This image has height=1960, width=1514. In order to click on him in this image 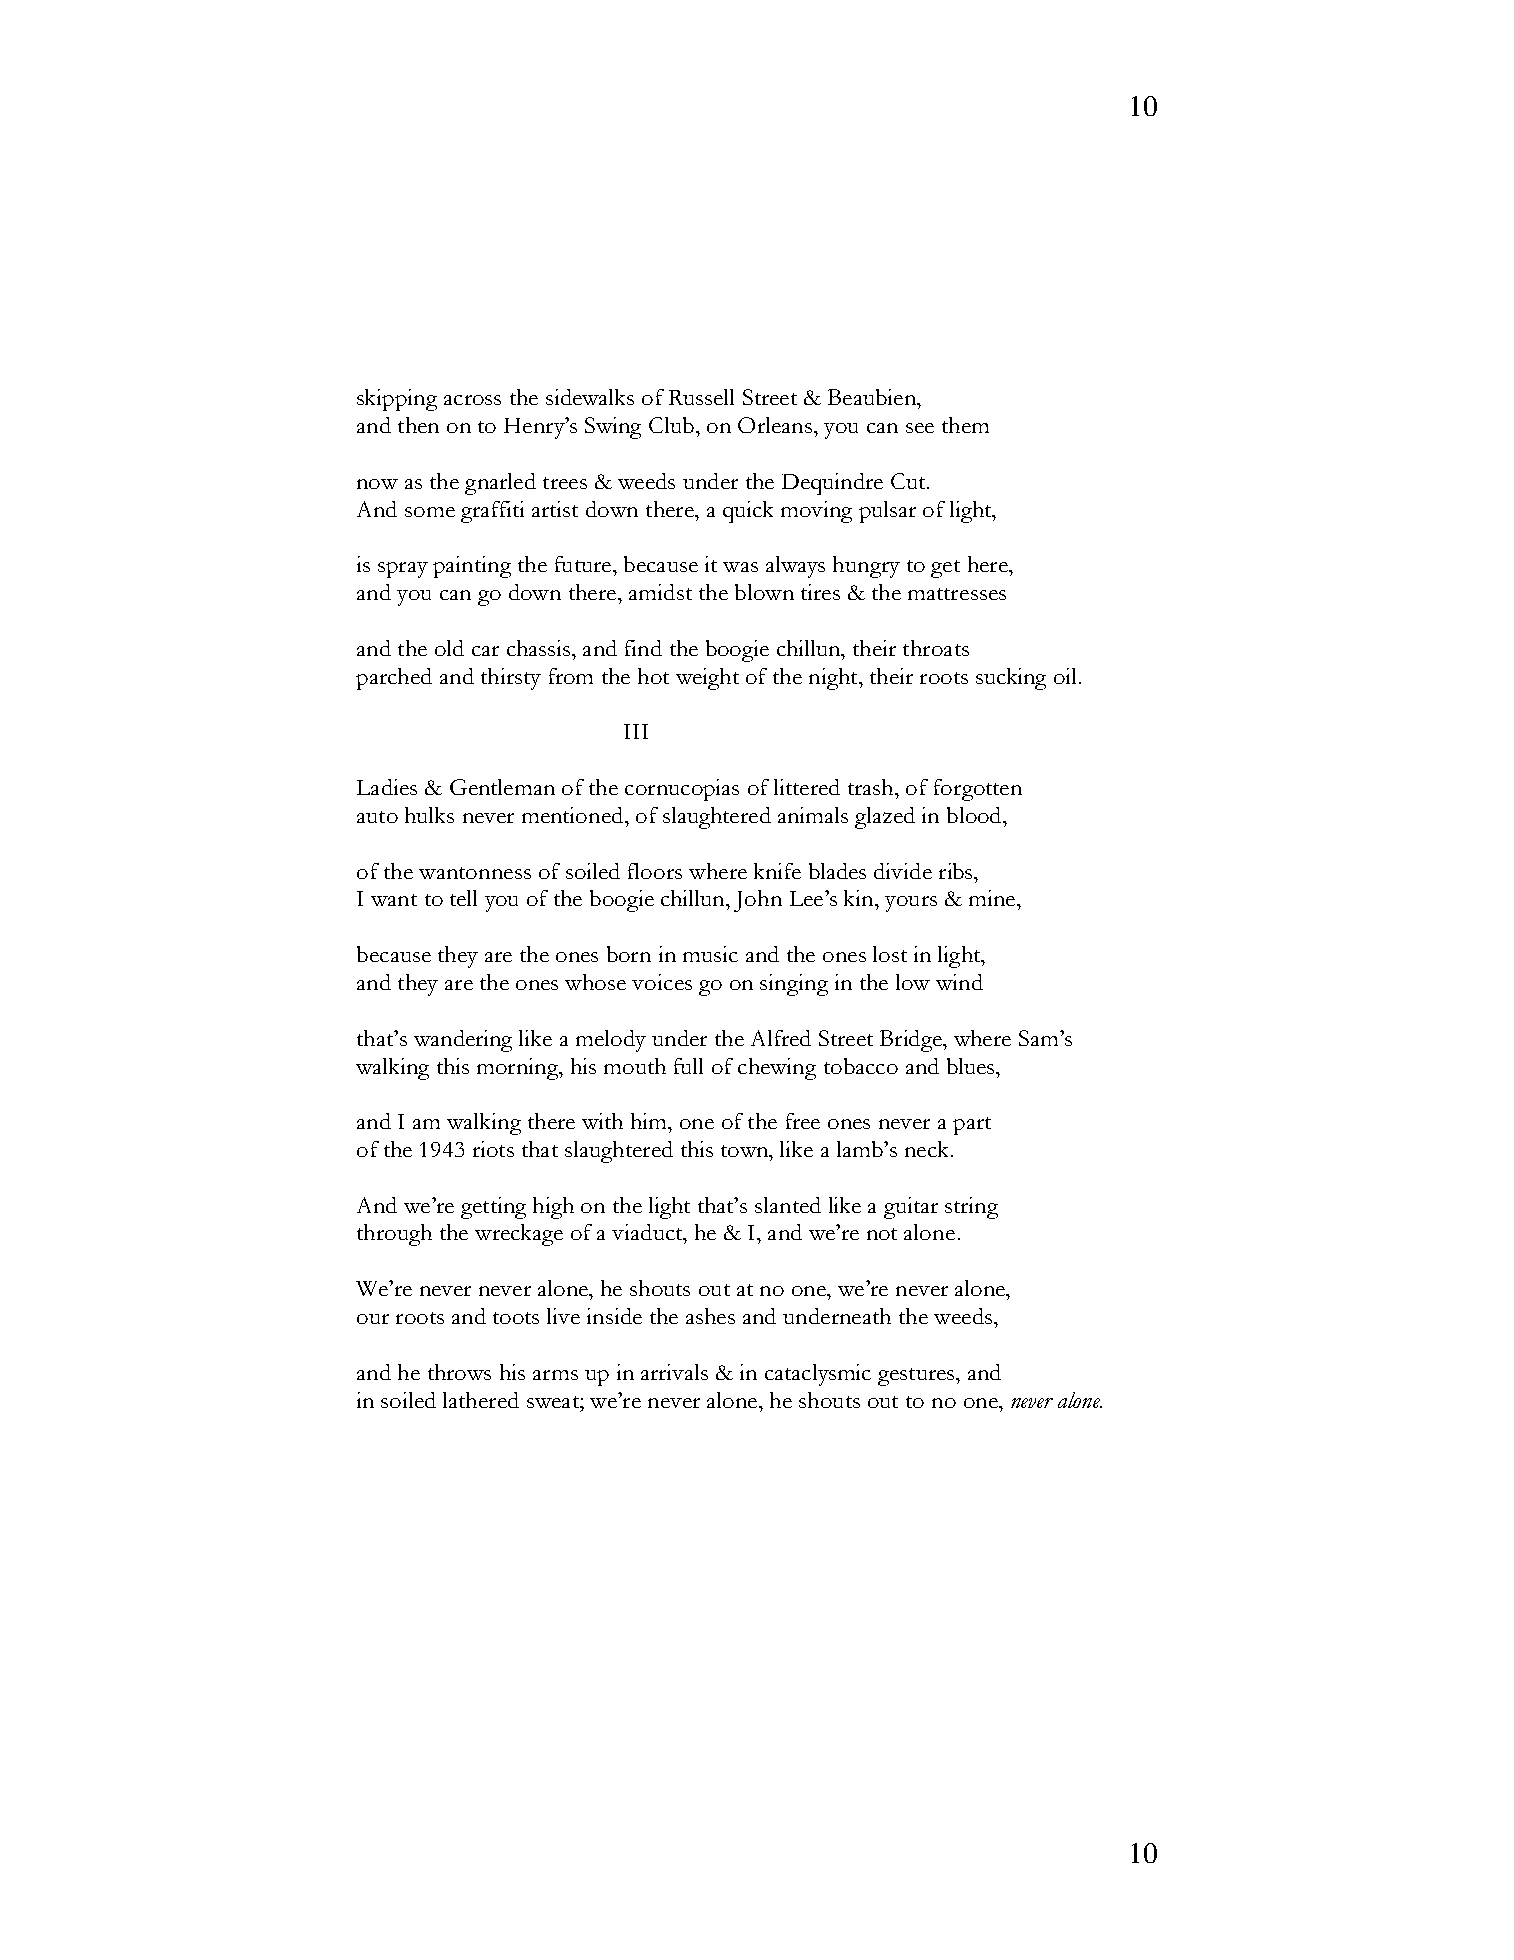, I will do `click(650, 1121)`.
